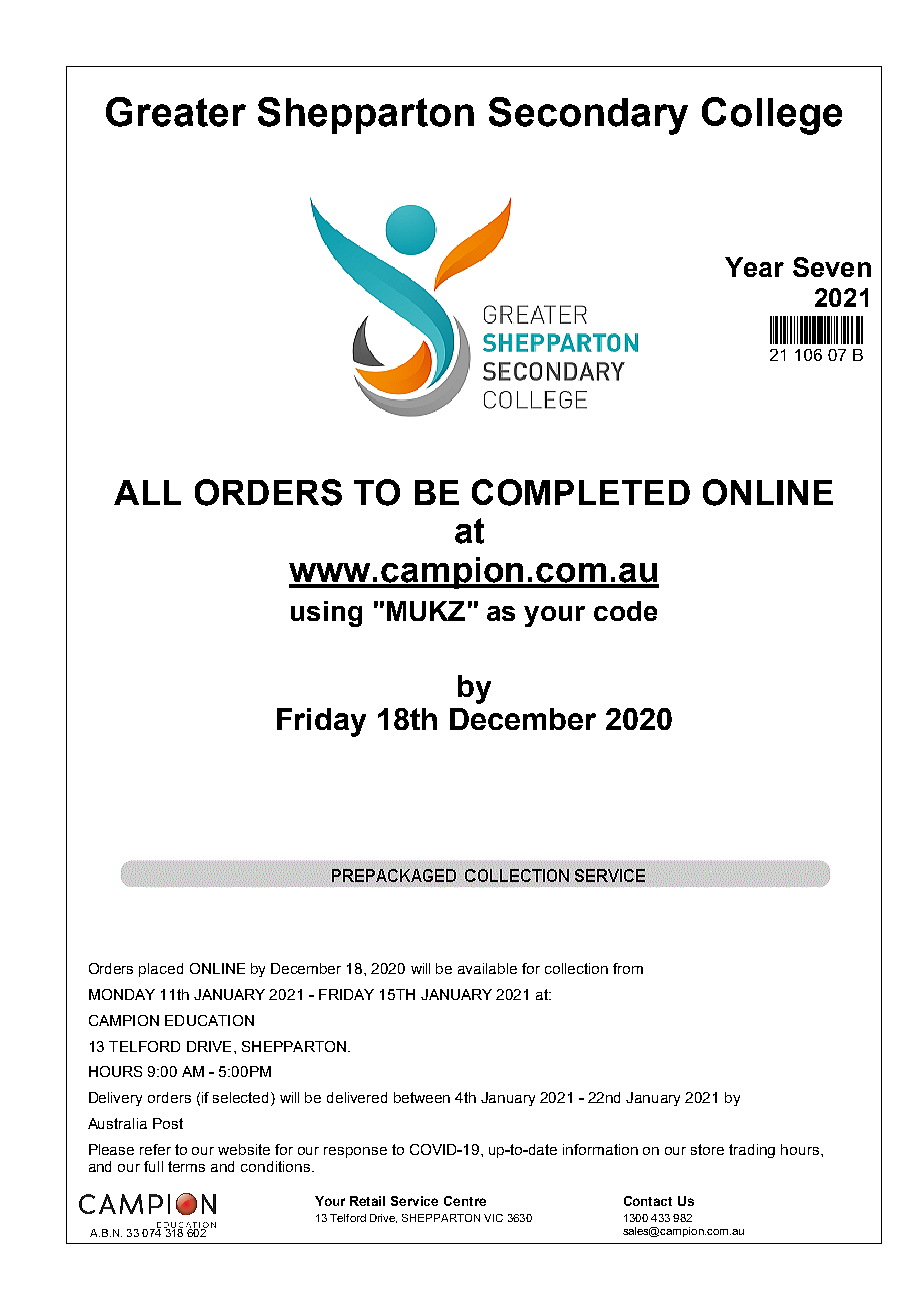 Image resolution: width=924 pixels, height=1308 pixels. I want to click on Greater, so click(176, 112).
